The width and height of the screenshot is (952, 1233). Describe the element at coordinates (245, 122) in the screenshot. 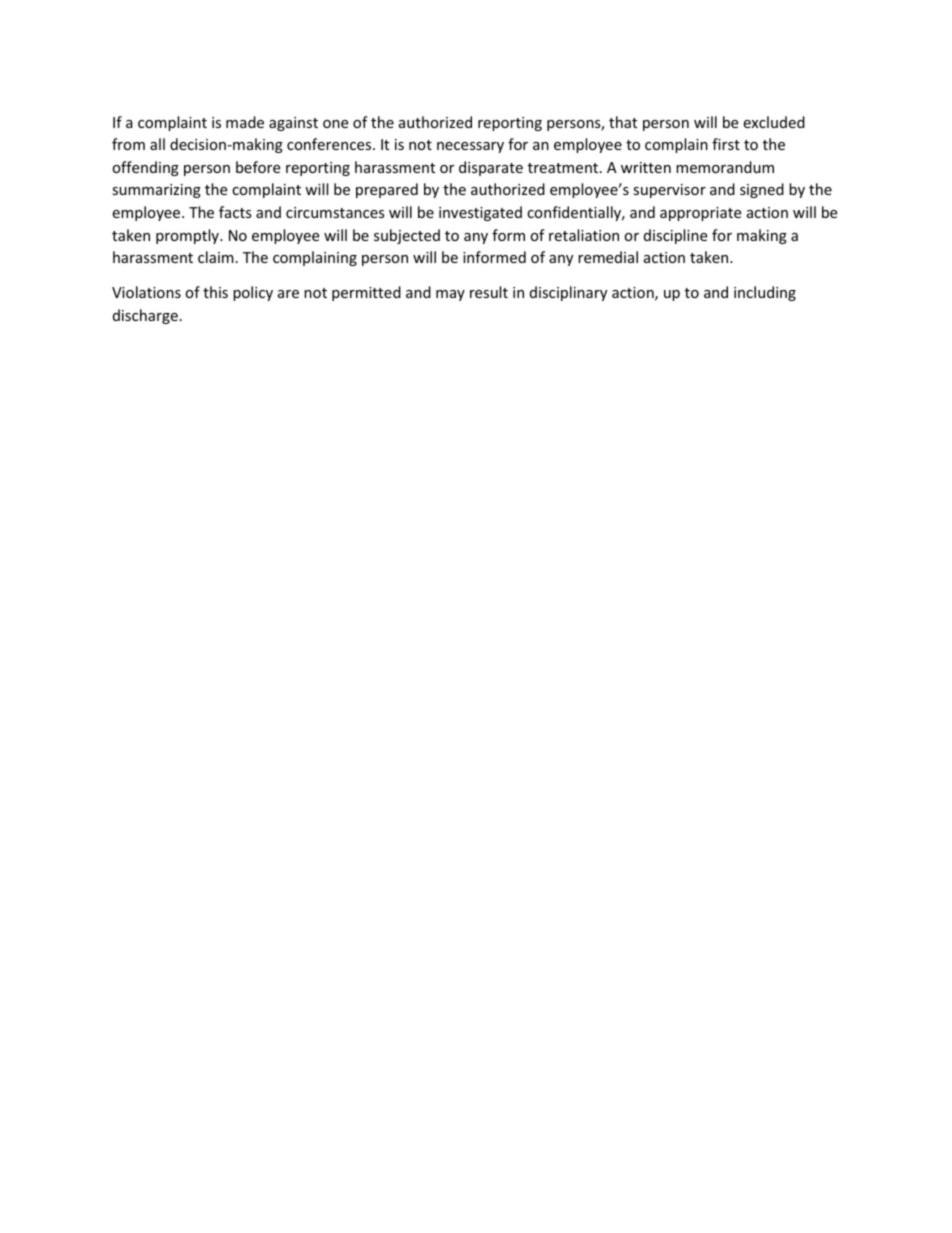

I see `made` at that location.
